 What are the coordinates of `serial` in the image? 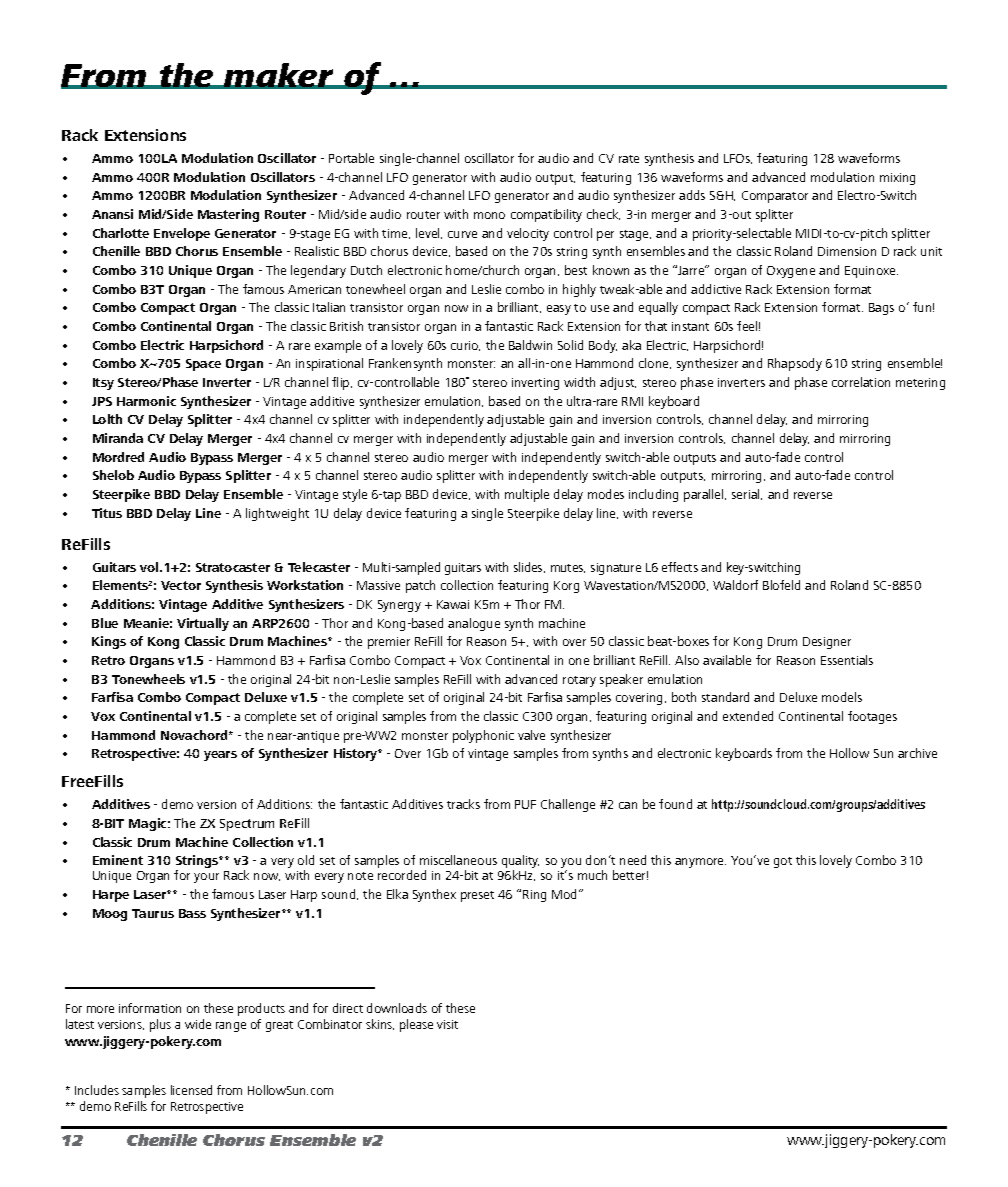 It's located at (747, 494).
